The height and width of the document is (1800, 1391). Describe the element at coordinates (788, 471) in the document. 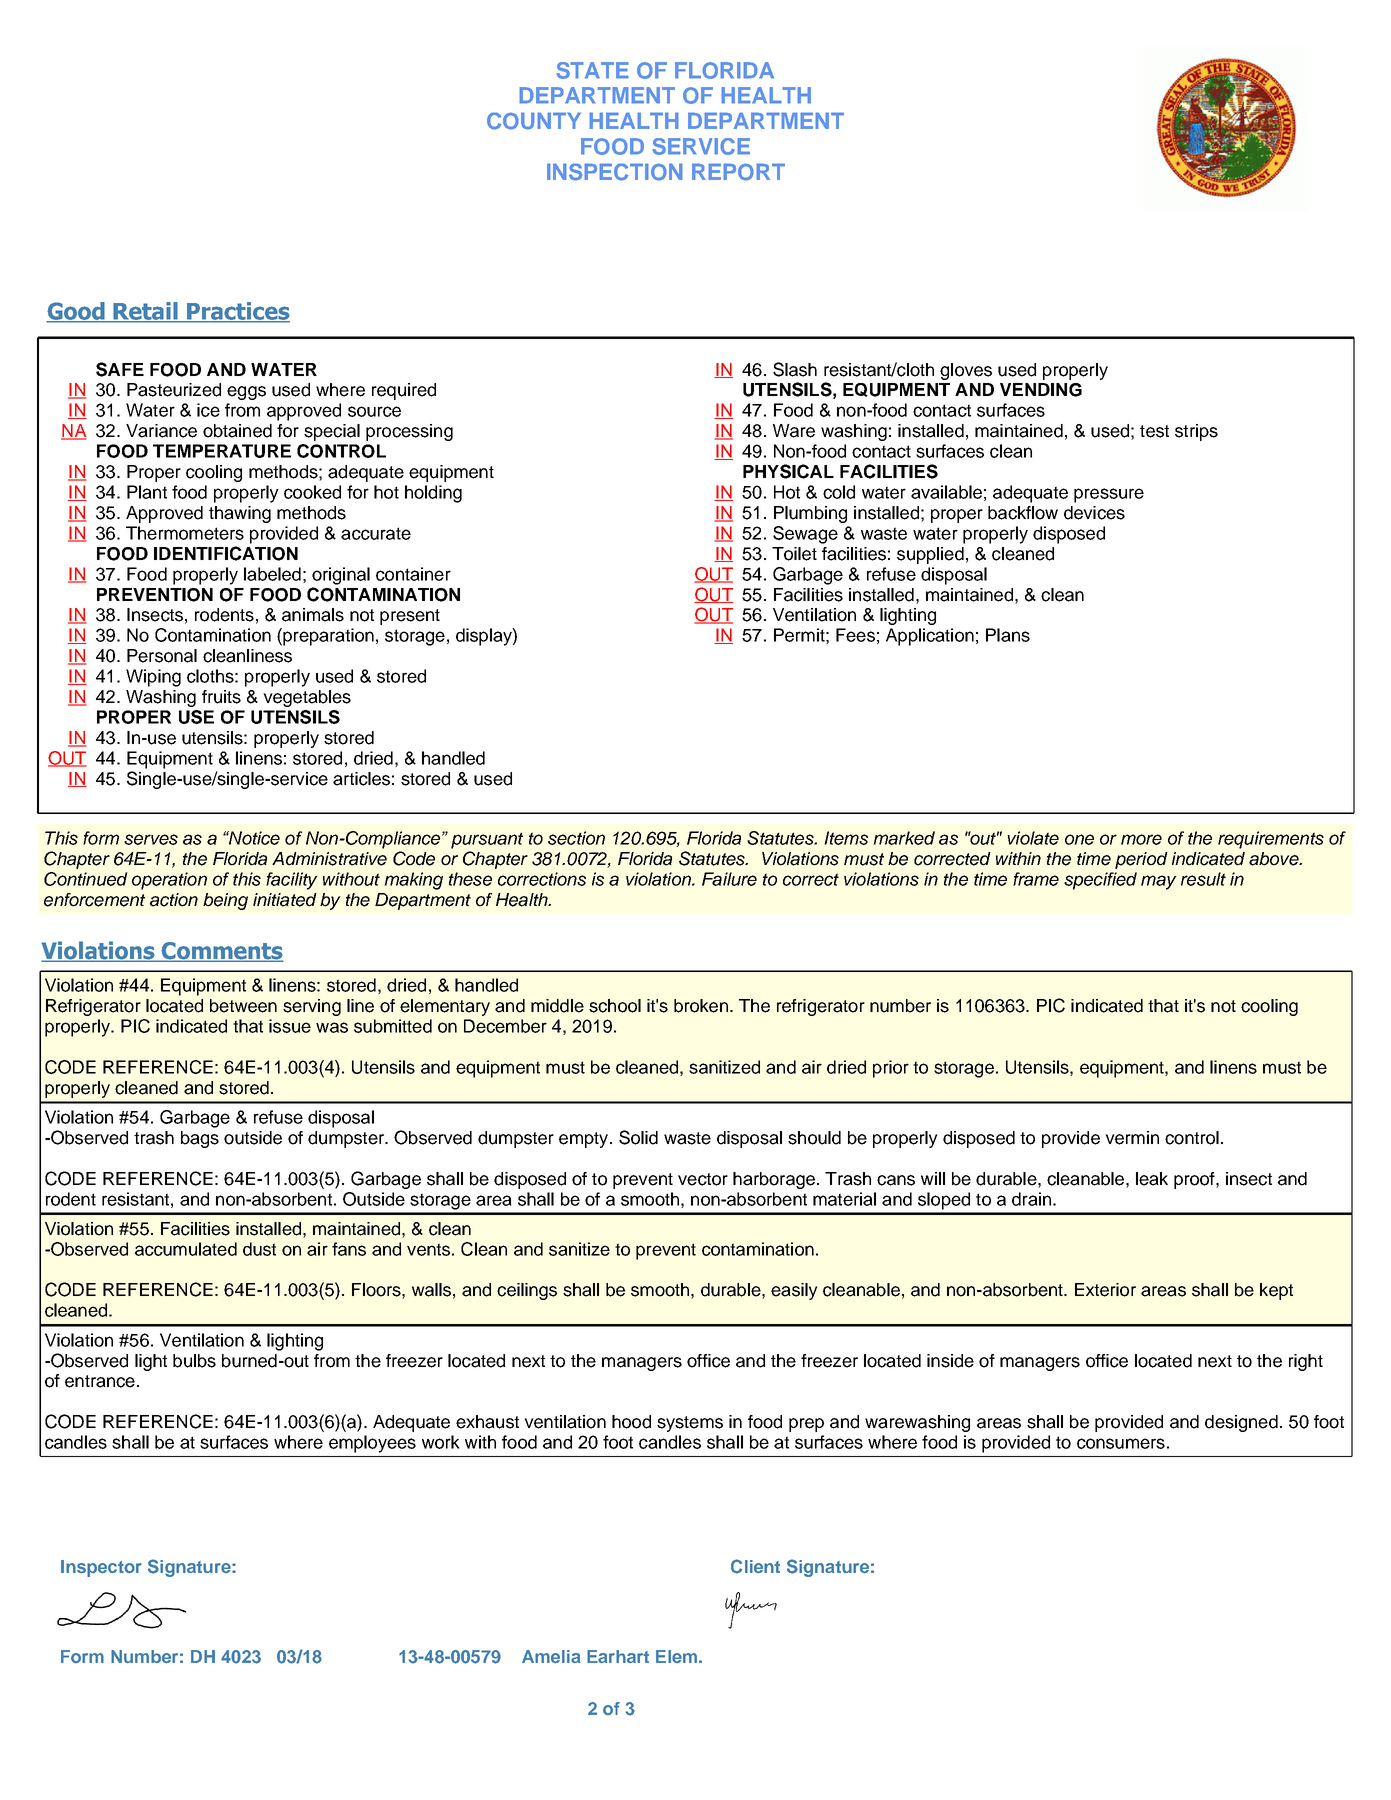

I see `PHYSICAL` at that location.
